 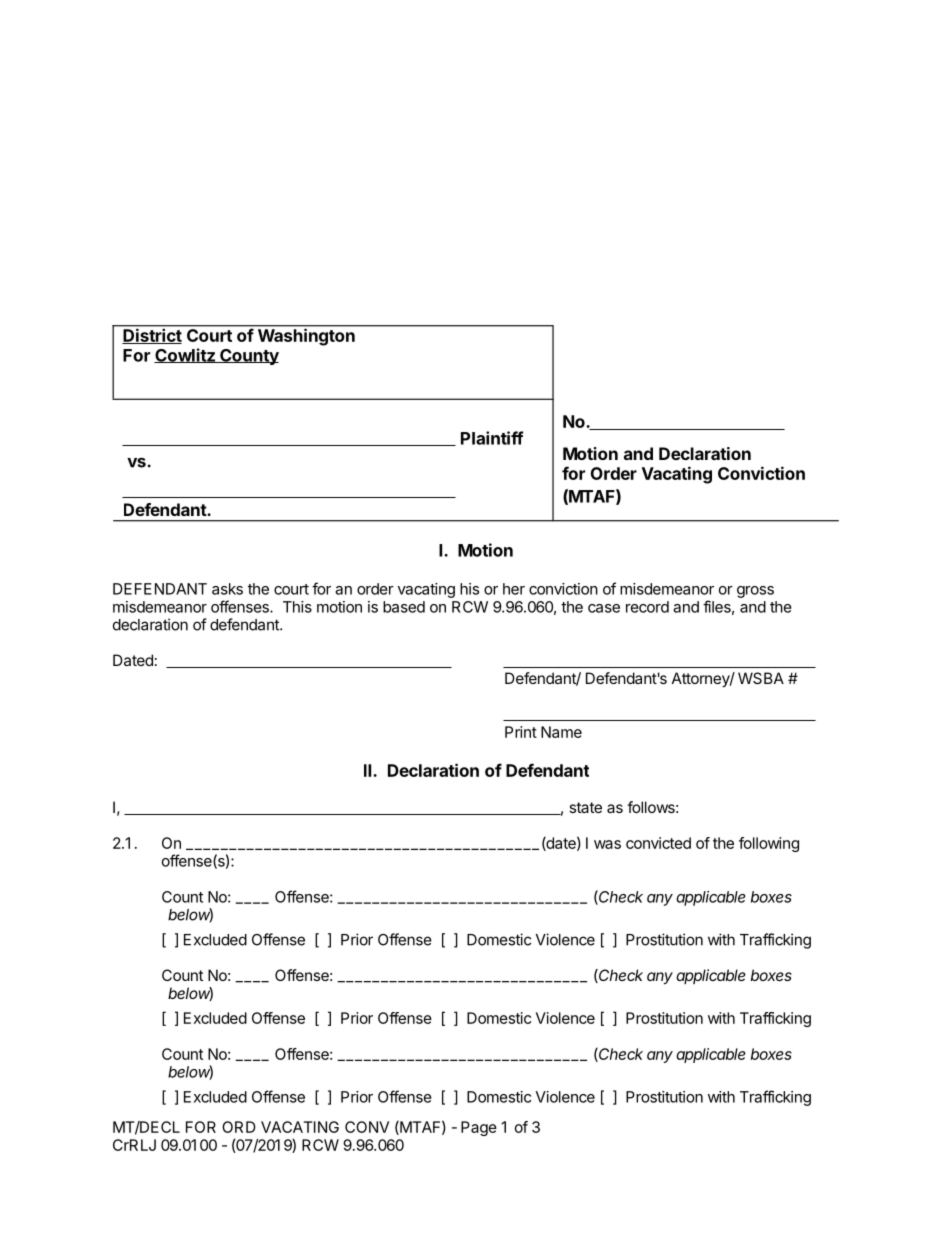 I want to click on Page, so click(x=479, y=1128).
